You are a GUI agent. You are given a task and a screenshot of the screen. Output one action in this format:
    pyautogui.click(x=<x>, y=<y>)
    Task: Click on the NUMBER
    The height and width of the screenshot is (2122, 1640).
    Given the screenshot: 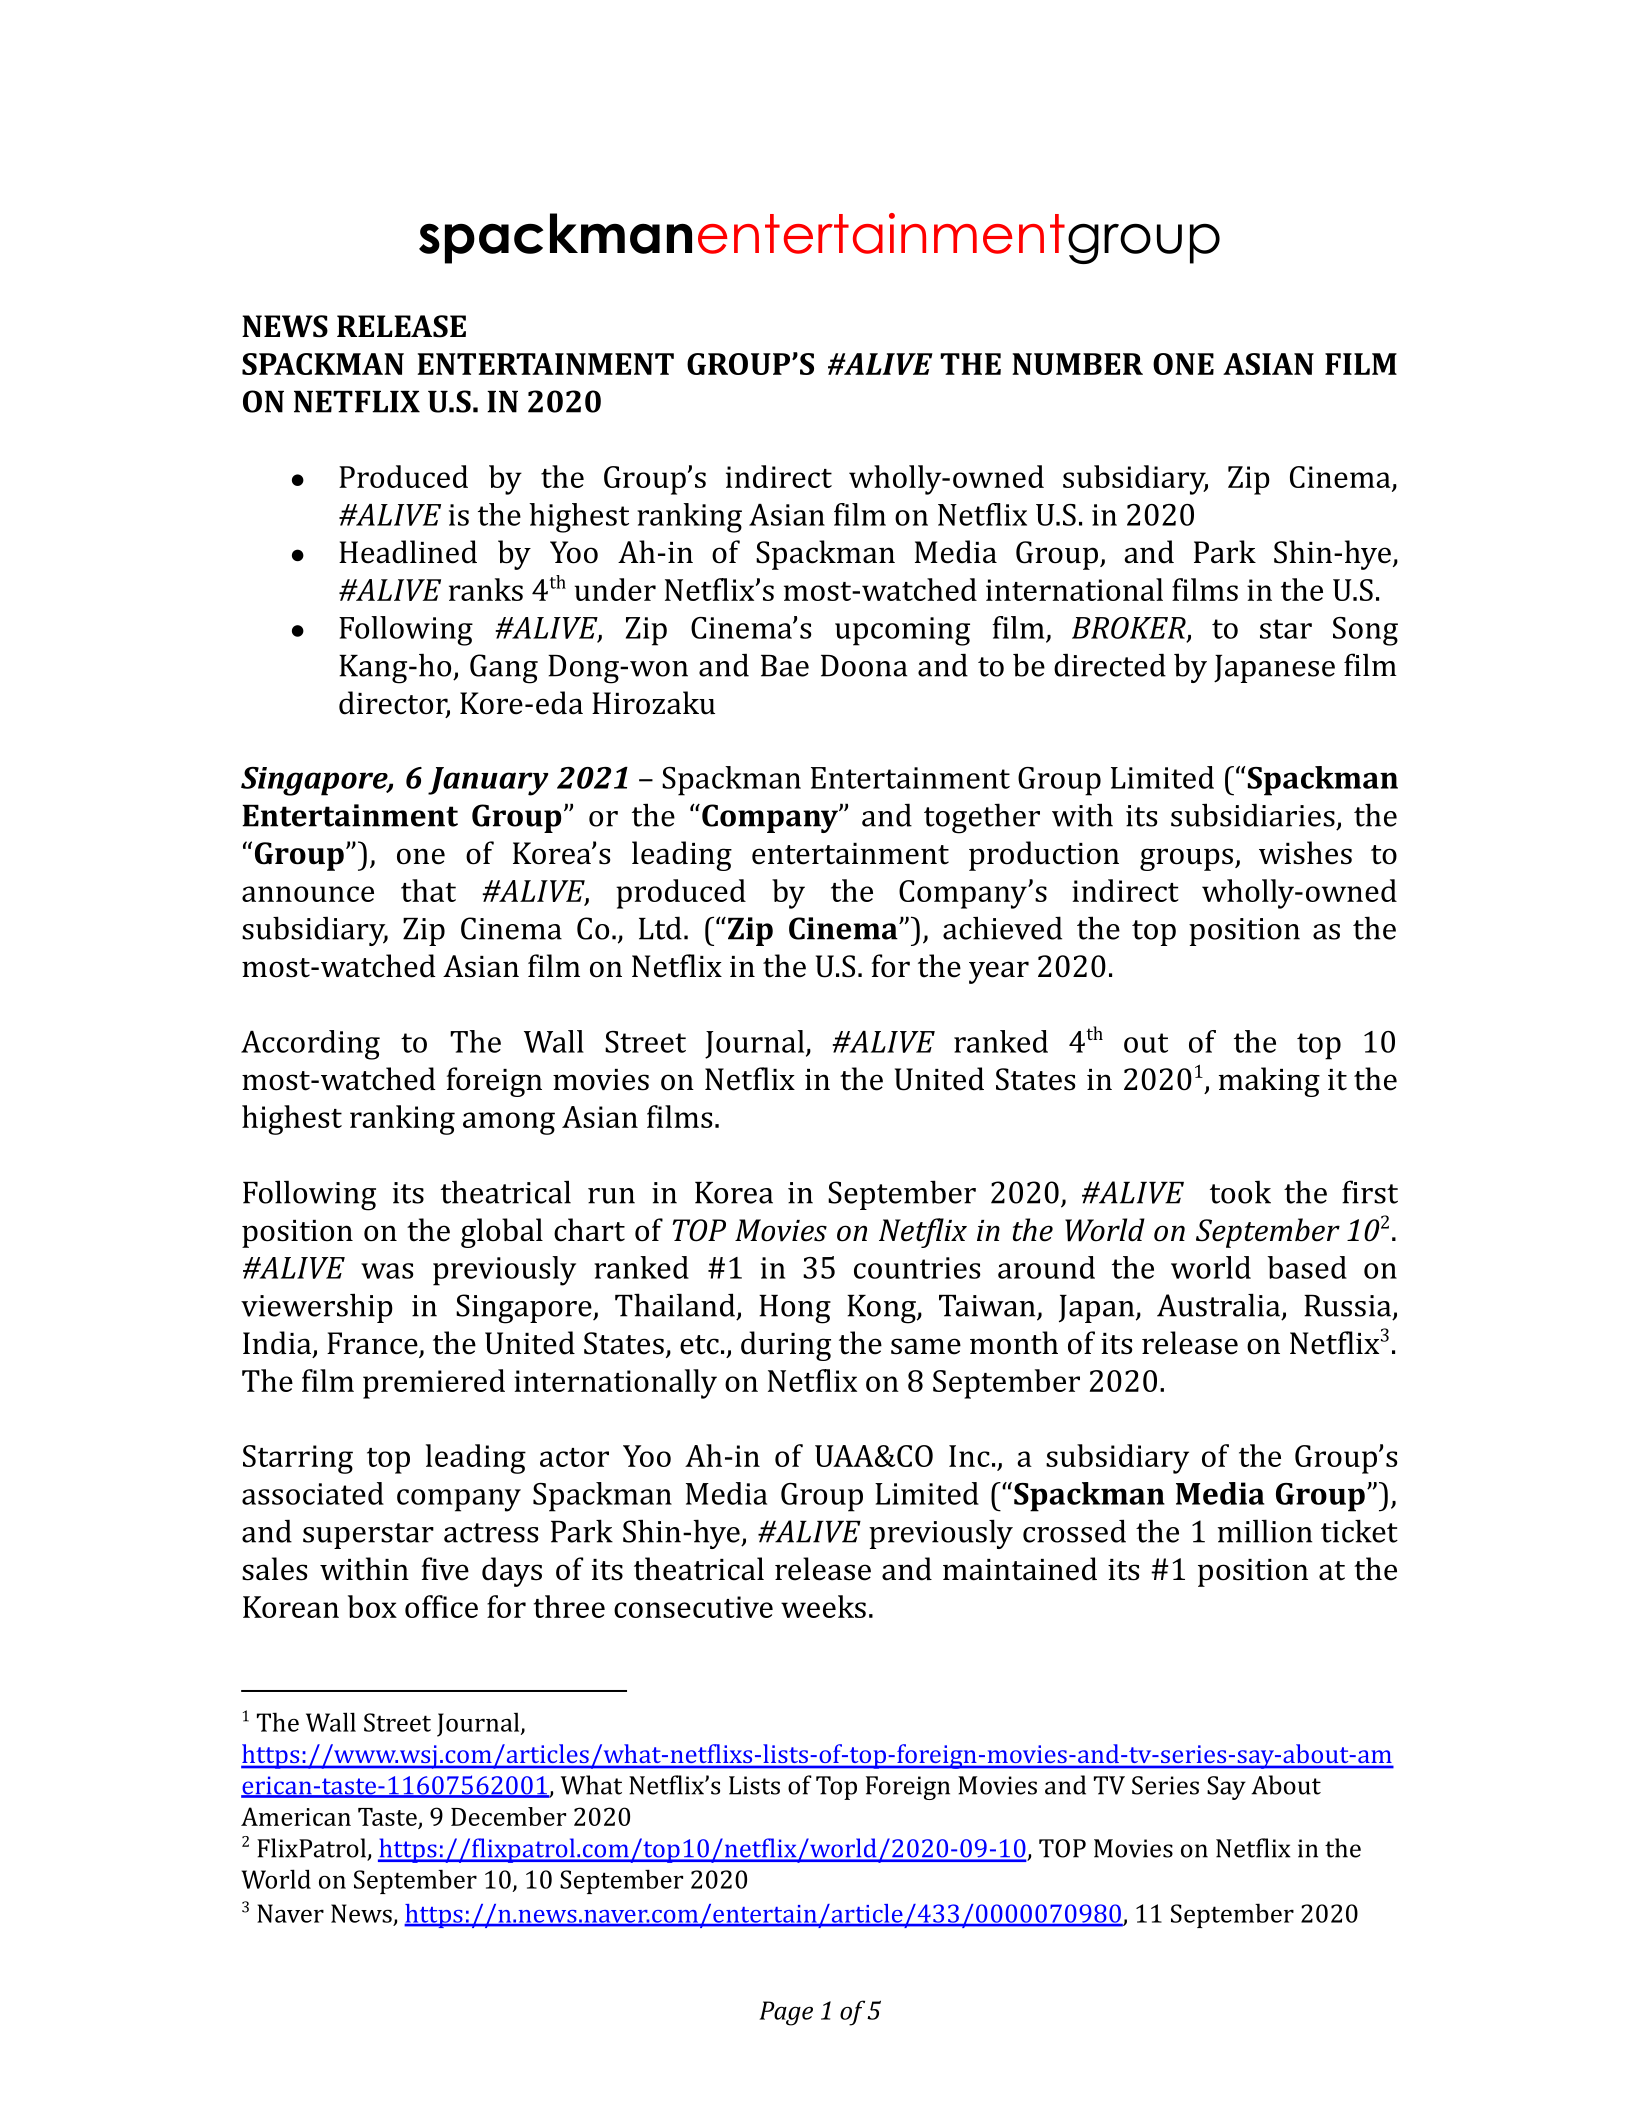 What is the action you would take?
    pyautogui.click(x=1077, y=364)
